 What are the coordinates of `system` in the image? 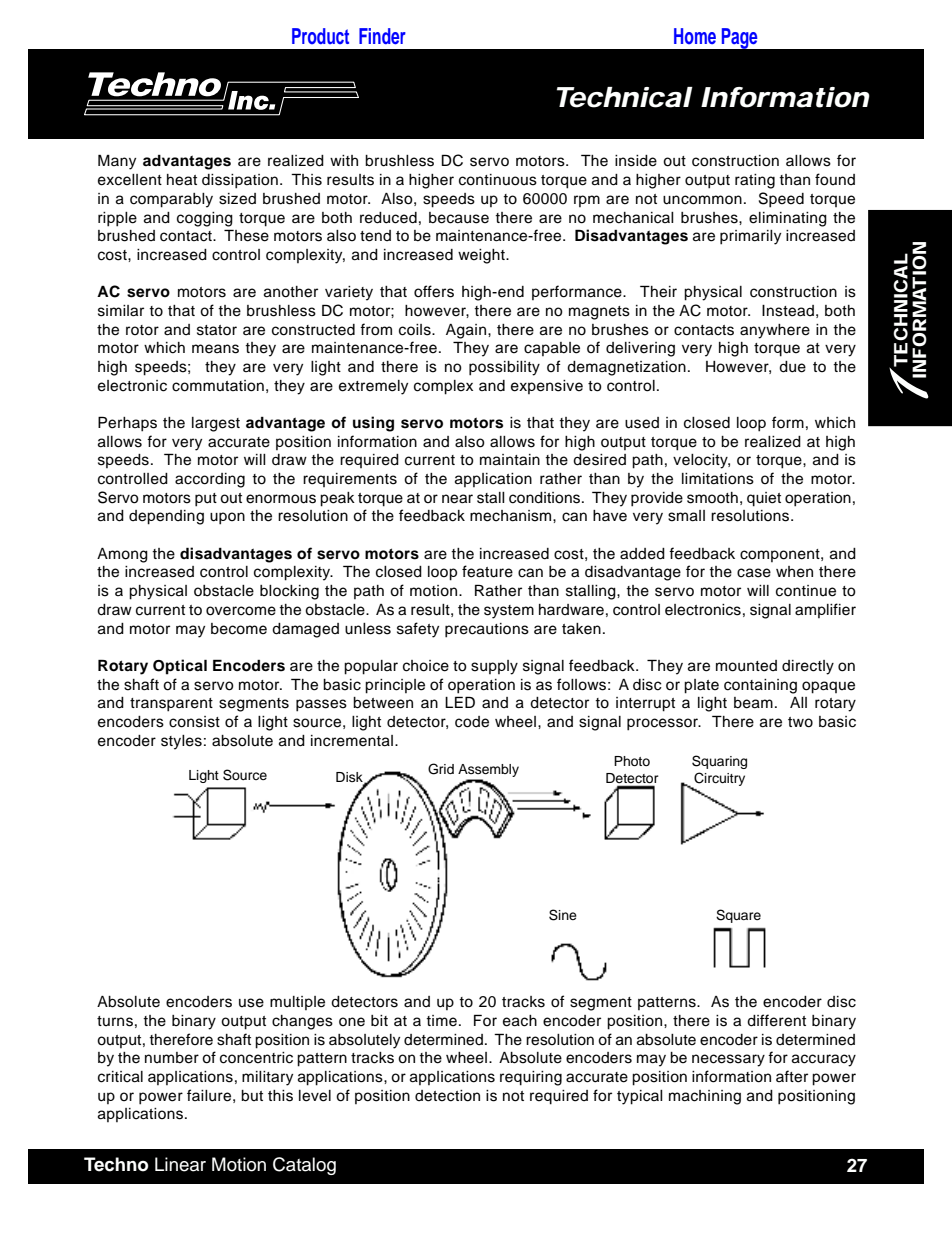 It's located at (509, 612).
